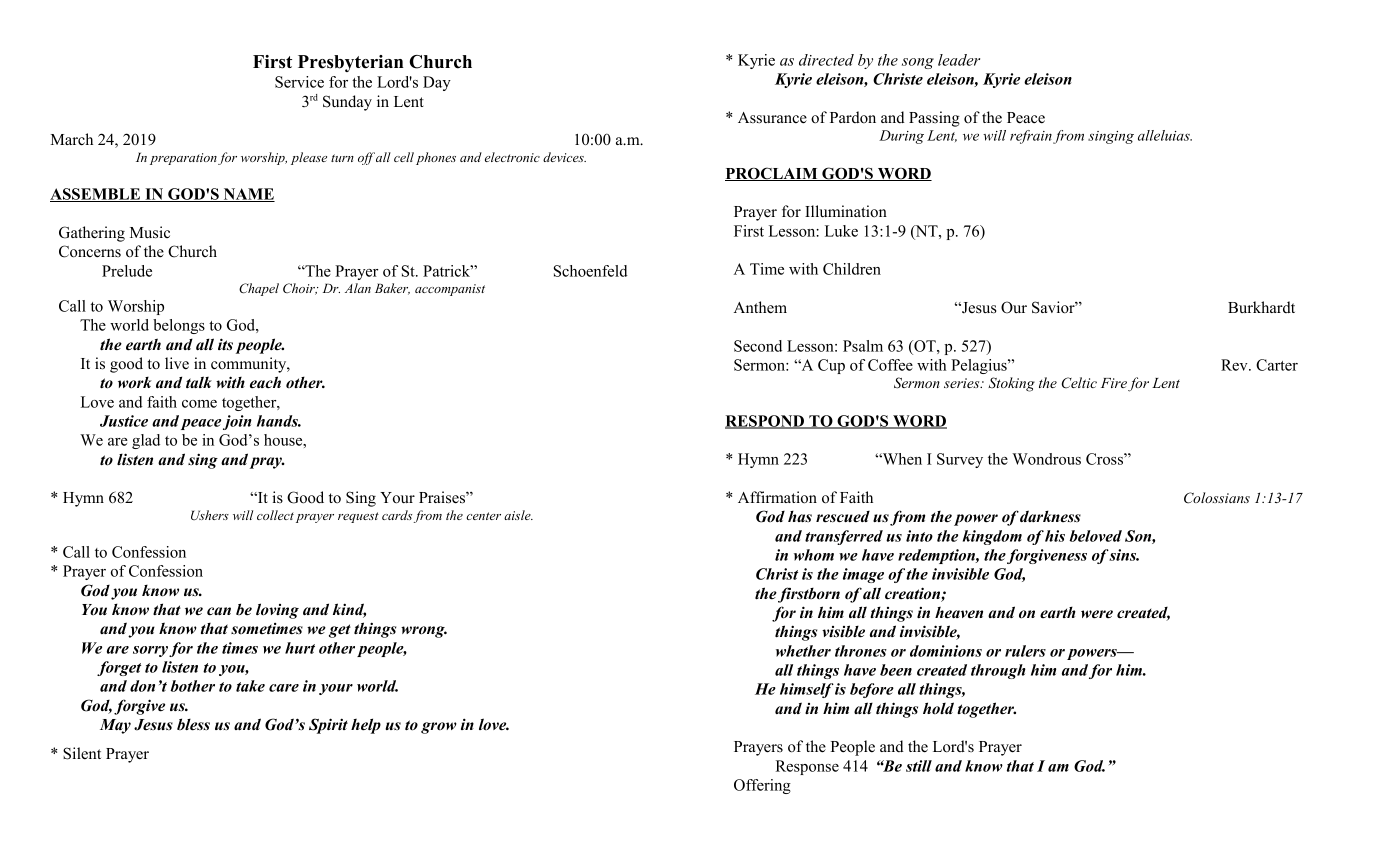 The height and width of the page is (850, 1400). What do you see at coordinates (219, 611) in the page?
I see `can` at bounding box center [219, 611].
